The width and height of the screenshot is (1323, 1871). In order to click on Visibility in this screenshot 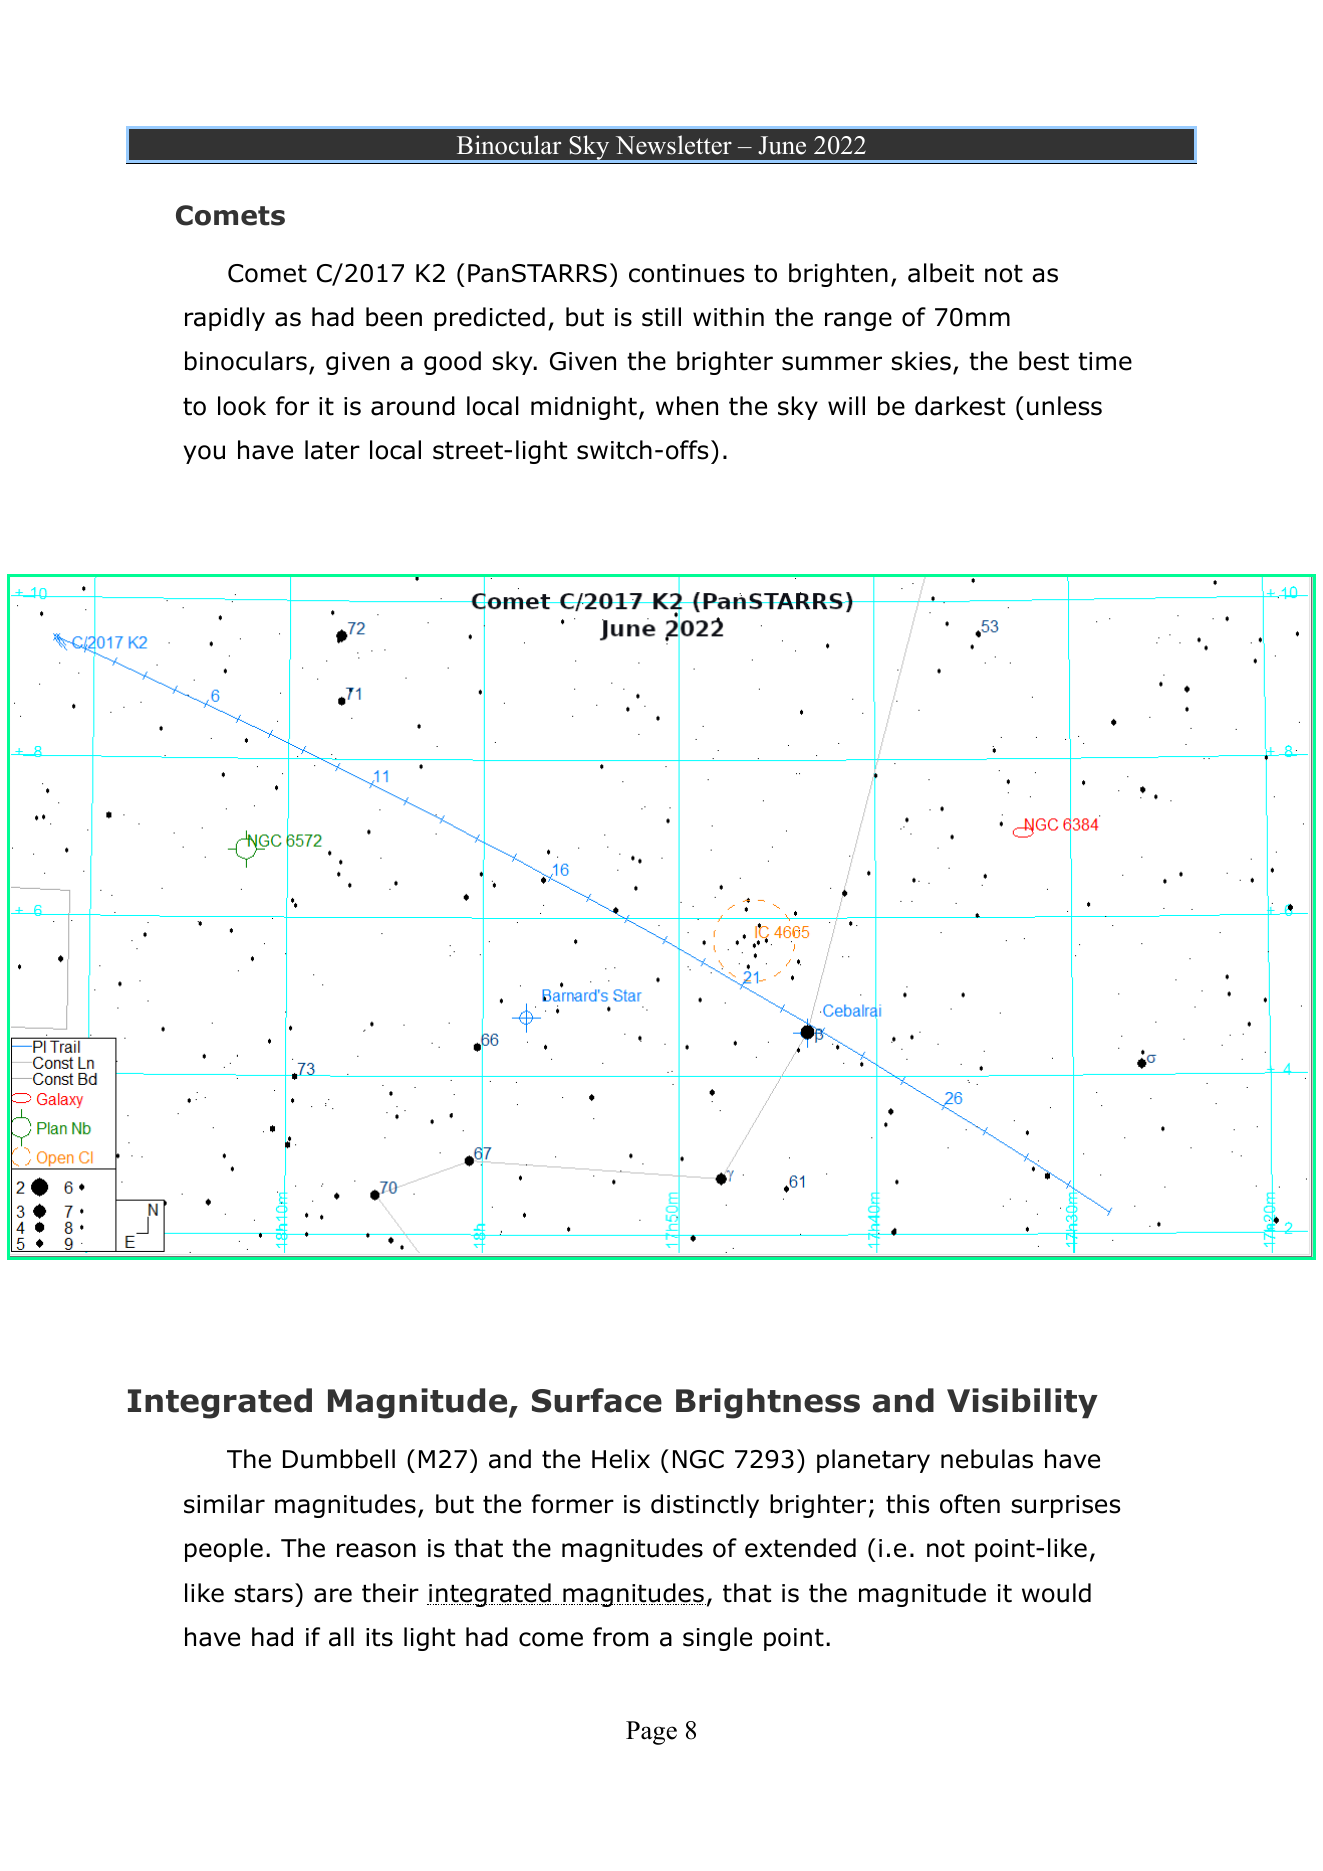, I will do `click(1022, 1403)`.
